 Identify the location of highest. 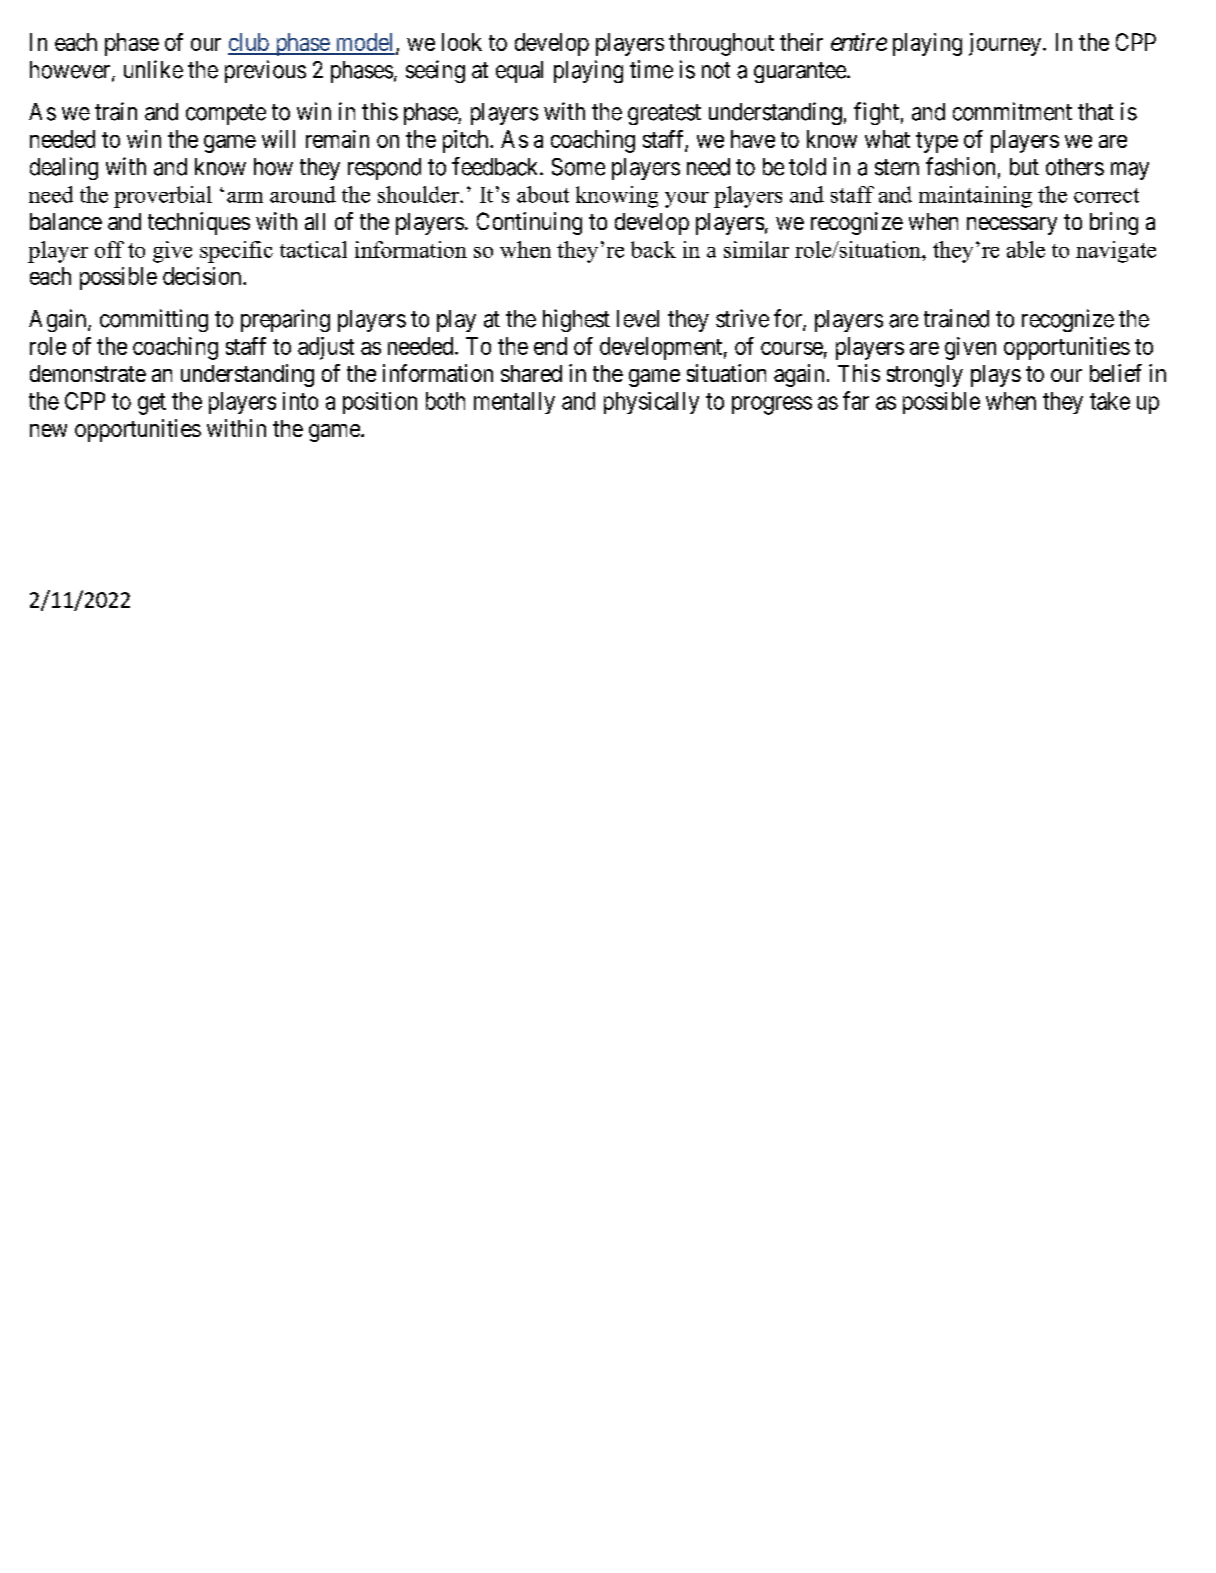
(576, 320).
